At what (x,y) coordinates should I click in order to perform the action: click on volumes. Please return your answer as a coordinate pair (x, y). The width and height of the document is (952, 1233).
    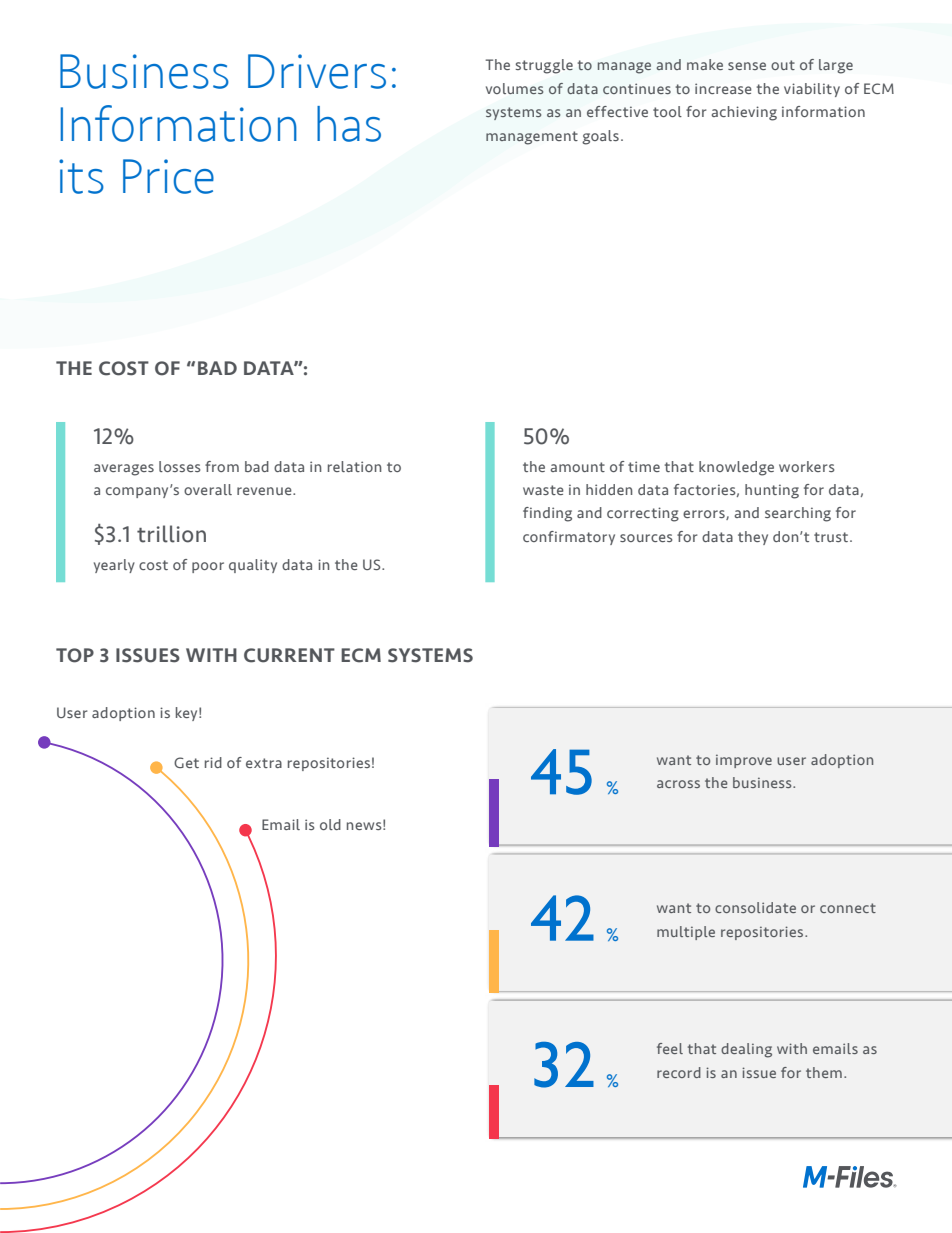
    Looking at the image, I should click on (515, 89).
